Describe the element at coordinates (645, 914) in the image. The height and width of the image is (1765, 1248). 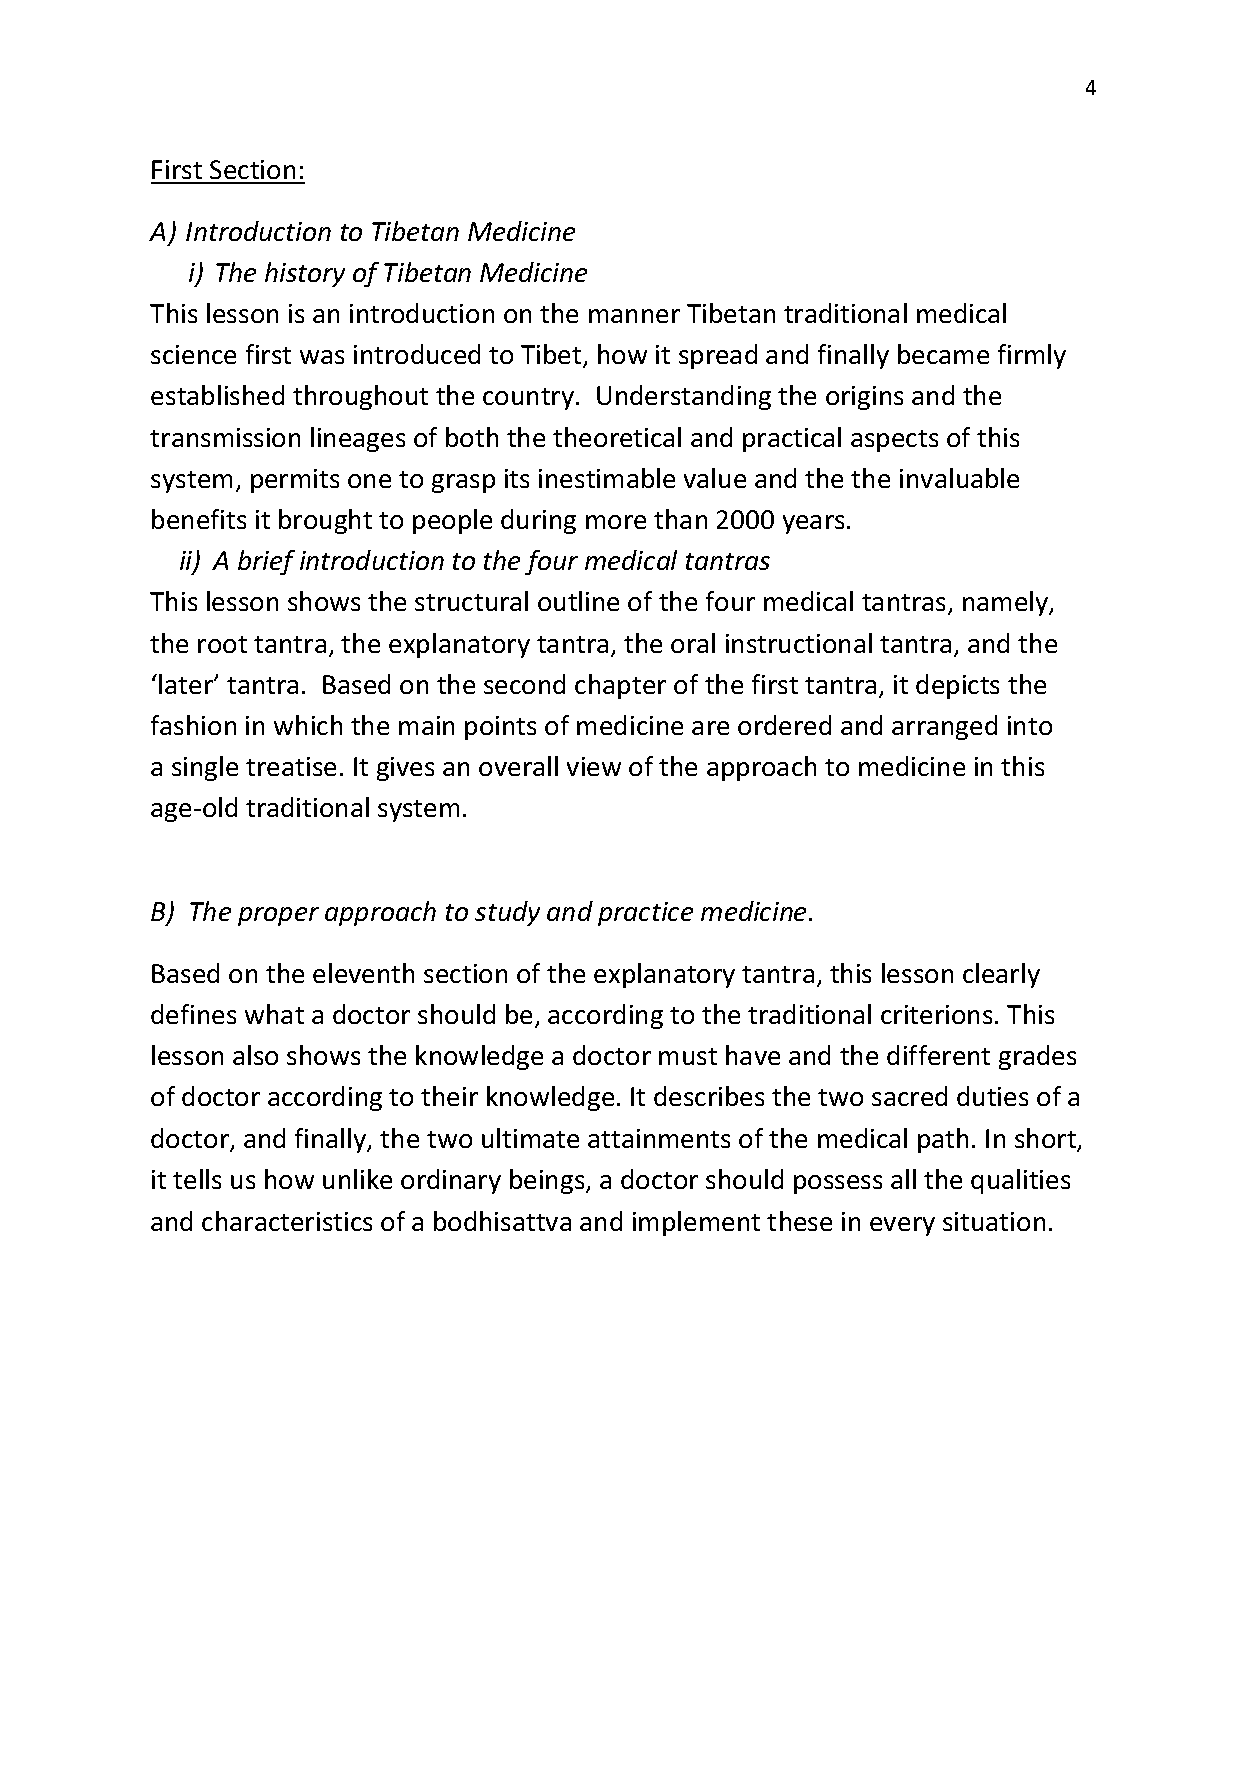
I see `practice` at that location.
